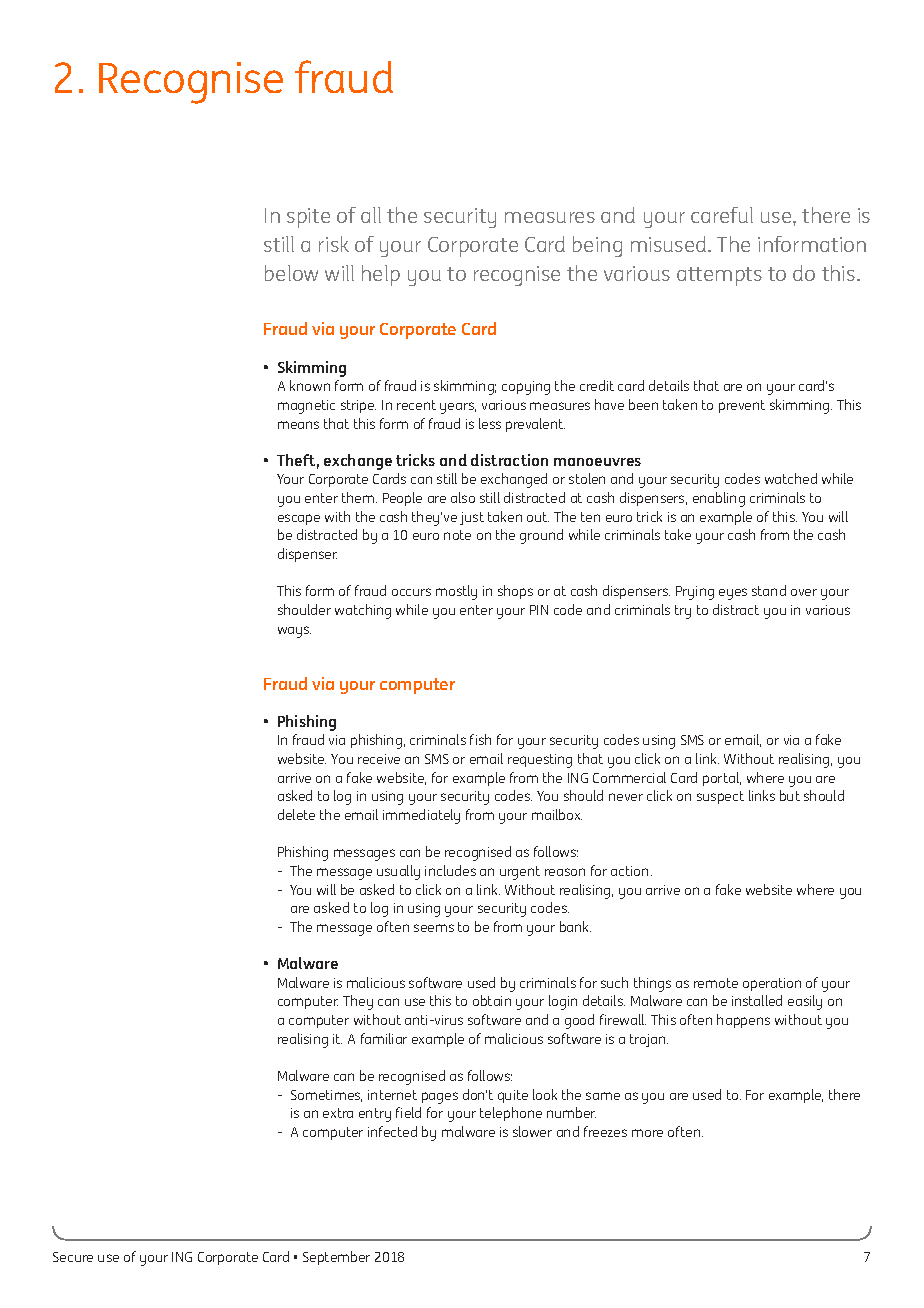  What do you see at coordinates (336, 1258) in the screenshot?
I see `September` at bounding box center [336, 1258].
